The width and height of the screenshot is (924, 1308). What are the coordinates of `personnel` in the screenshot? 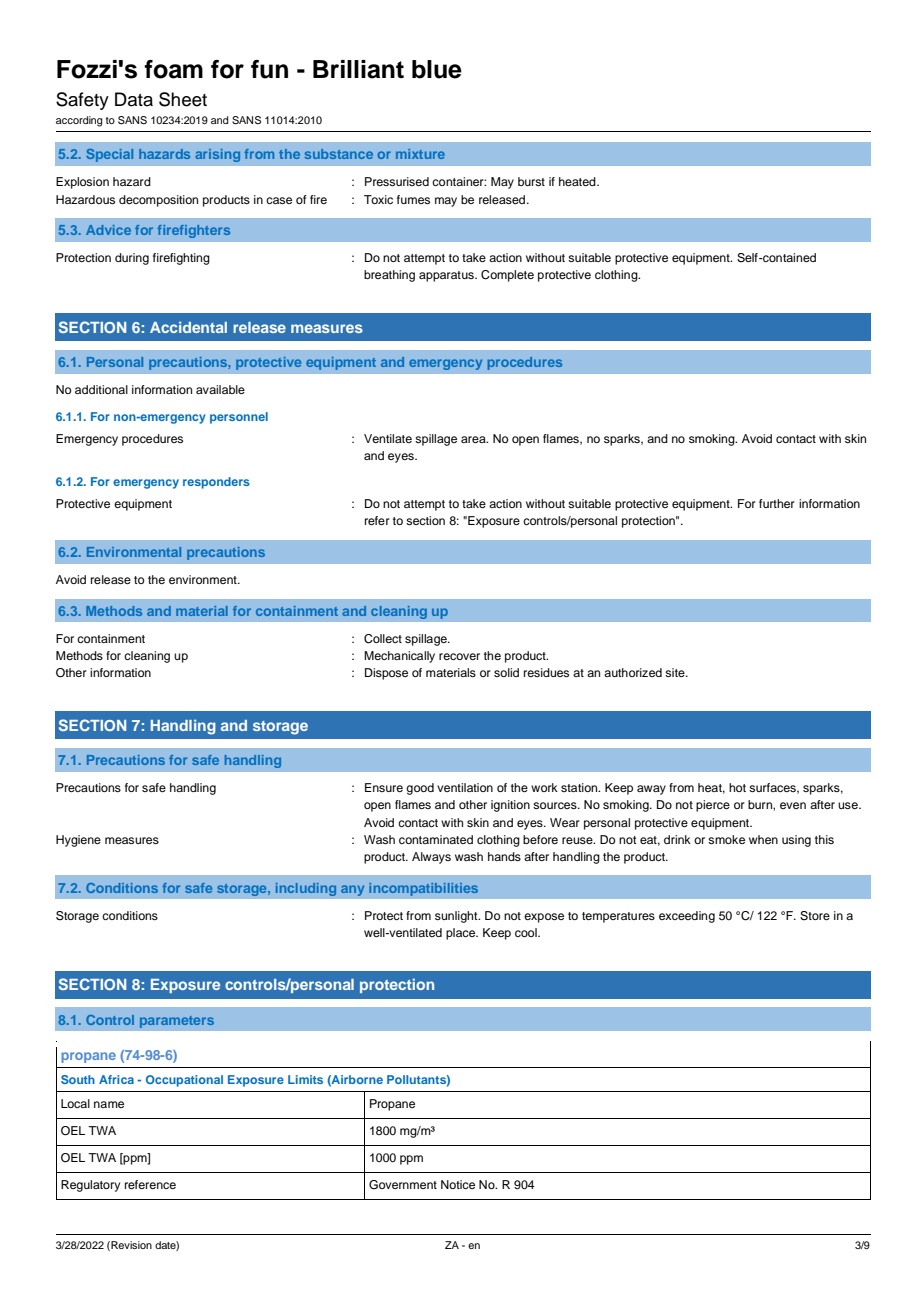 It's located at (239, 418).
